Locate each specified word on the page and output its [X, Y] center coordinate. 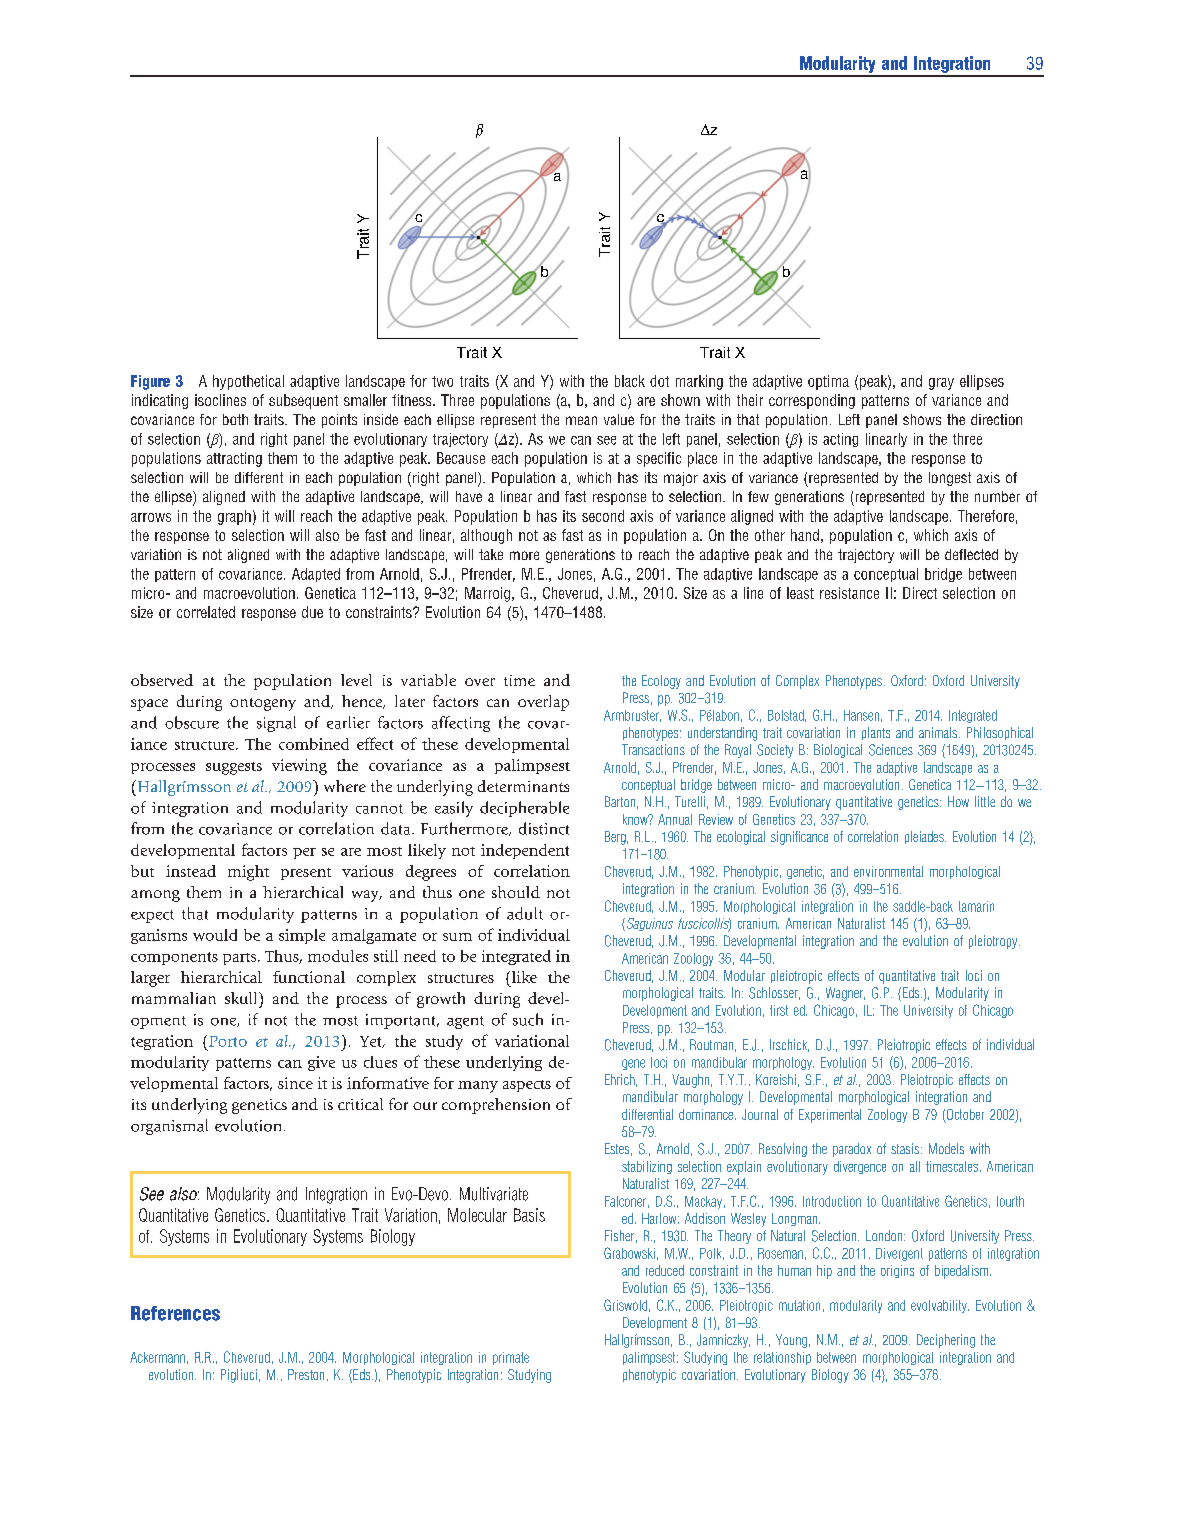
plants [876, 733]
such [528, 1019]
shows [922, 419]
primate [511, 1358]
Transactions [653, 749]
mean [581, 420]
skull [242, 998]
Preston [306, 1374]
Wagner [845, 994]
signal [276, 724]
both [235, 419]
